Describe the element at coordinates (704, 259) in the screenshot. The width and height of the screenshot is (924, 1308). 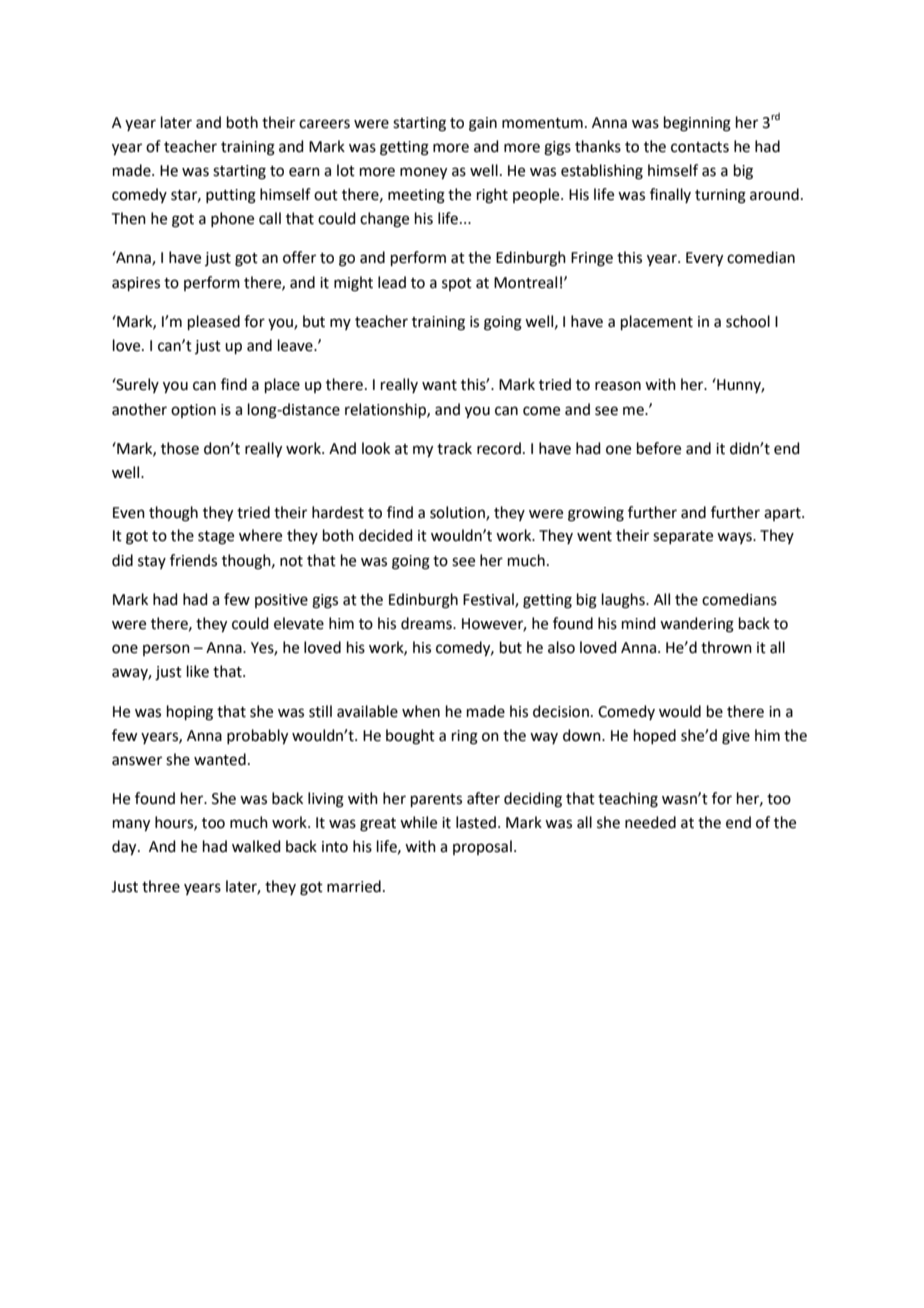
I see `Every` at that location.
